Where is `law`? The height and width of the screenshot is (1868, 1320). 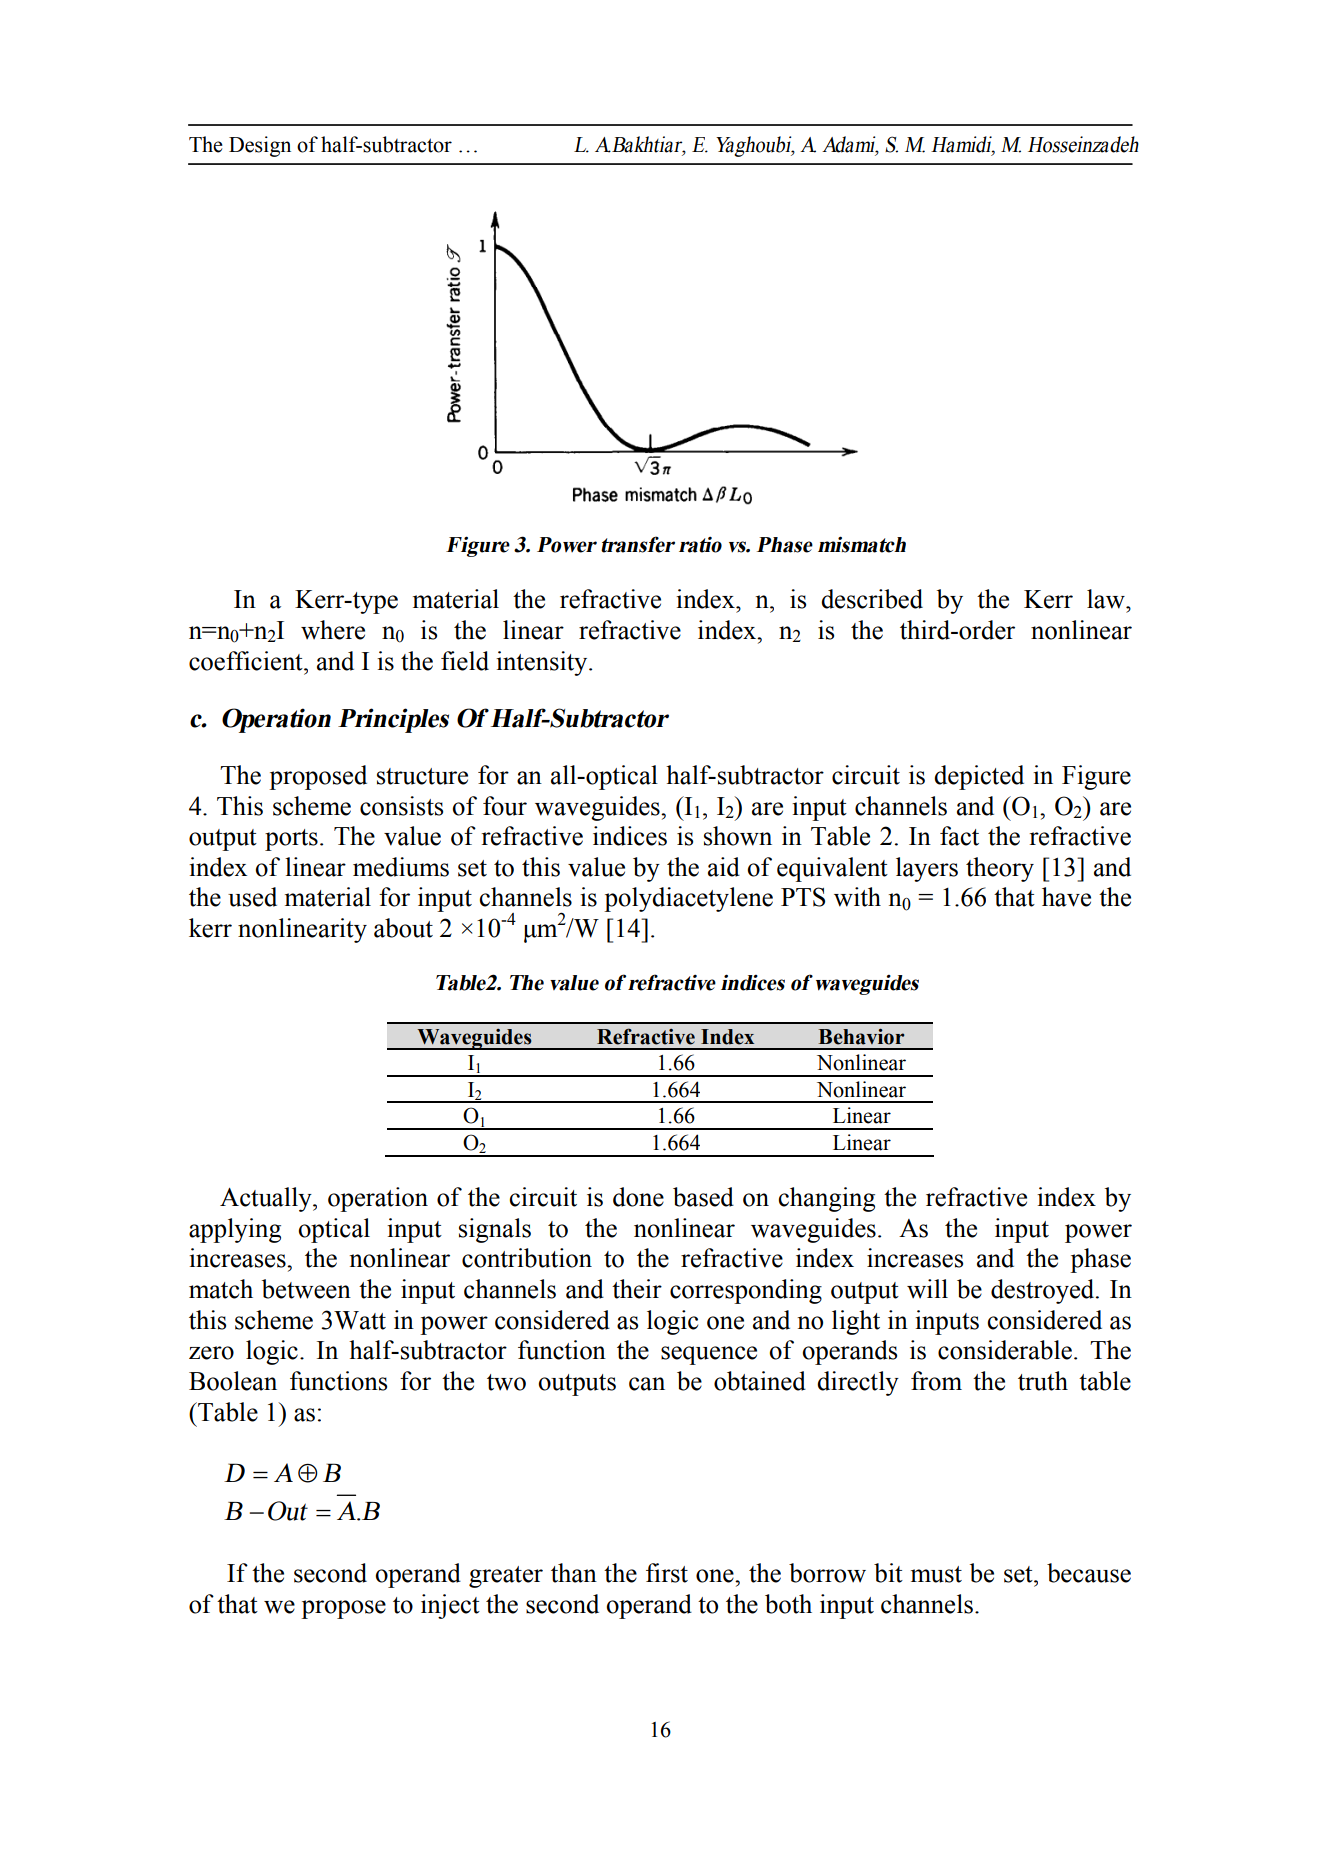
law is located at coordinates (1107, 599).
